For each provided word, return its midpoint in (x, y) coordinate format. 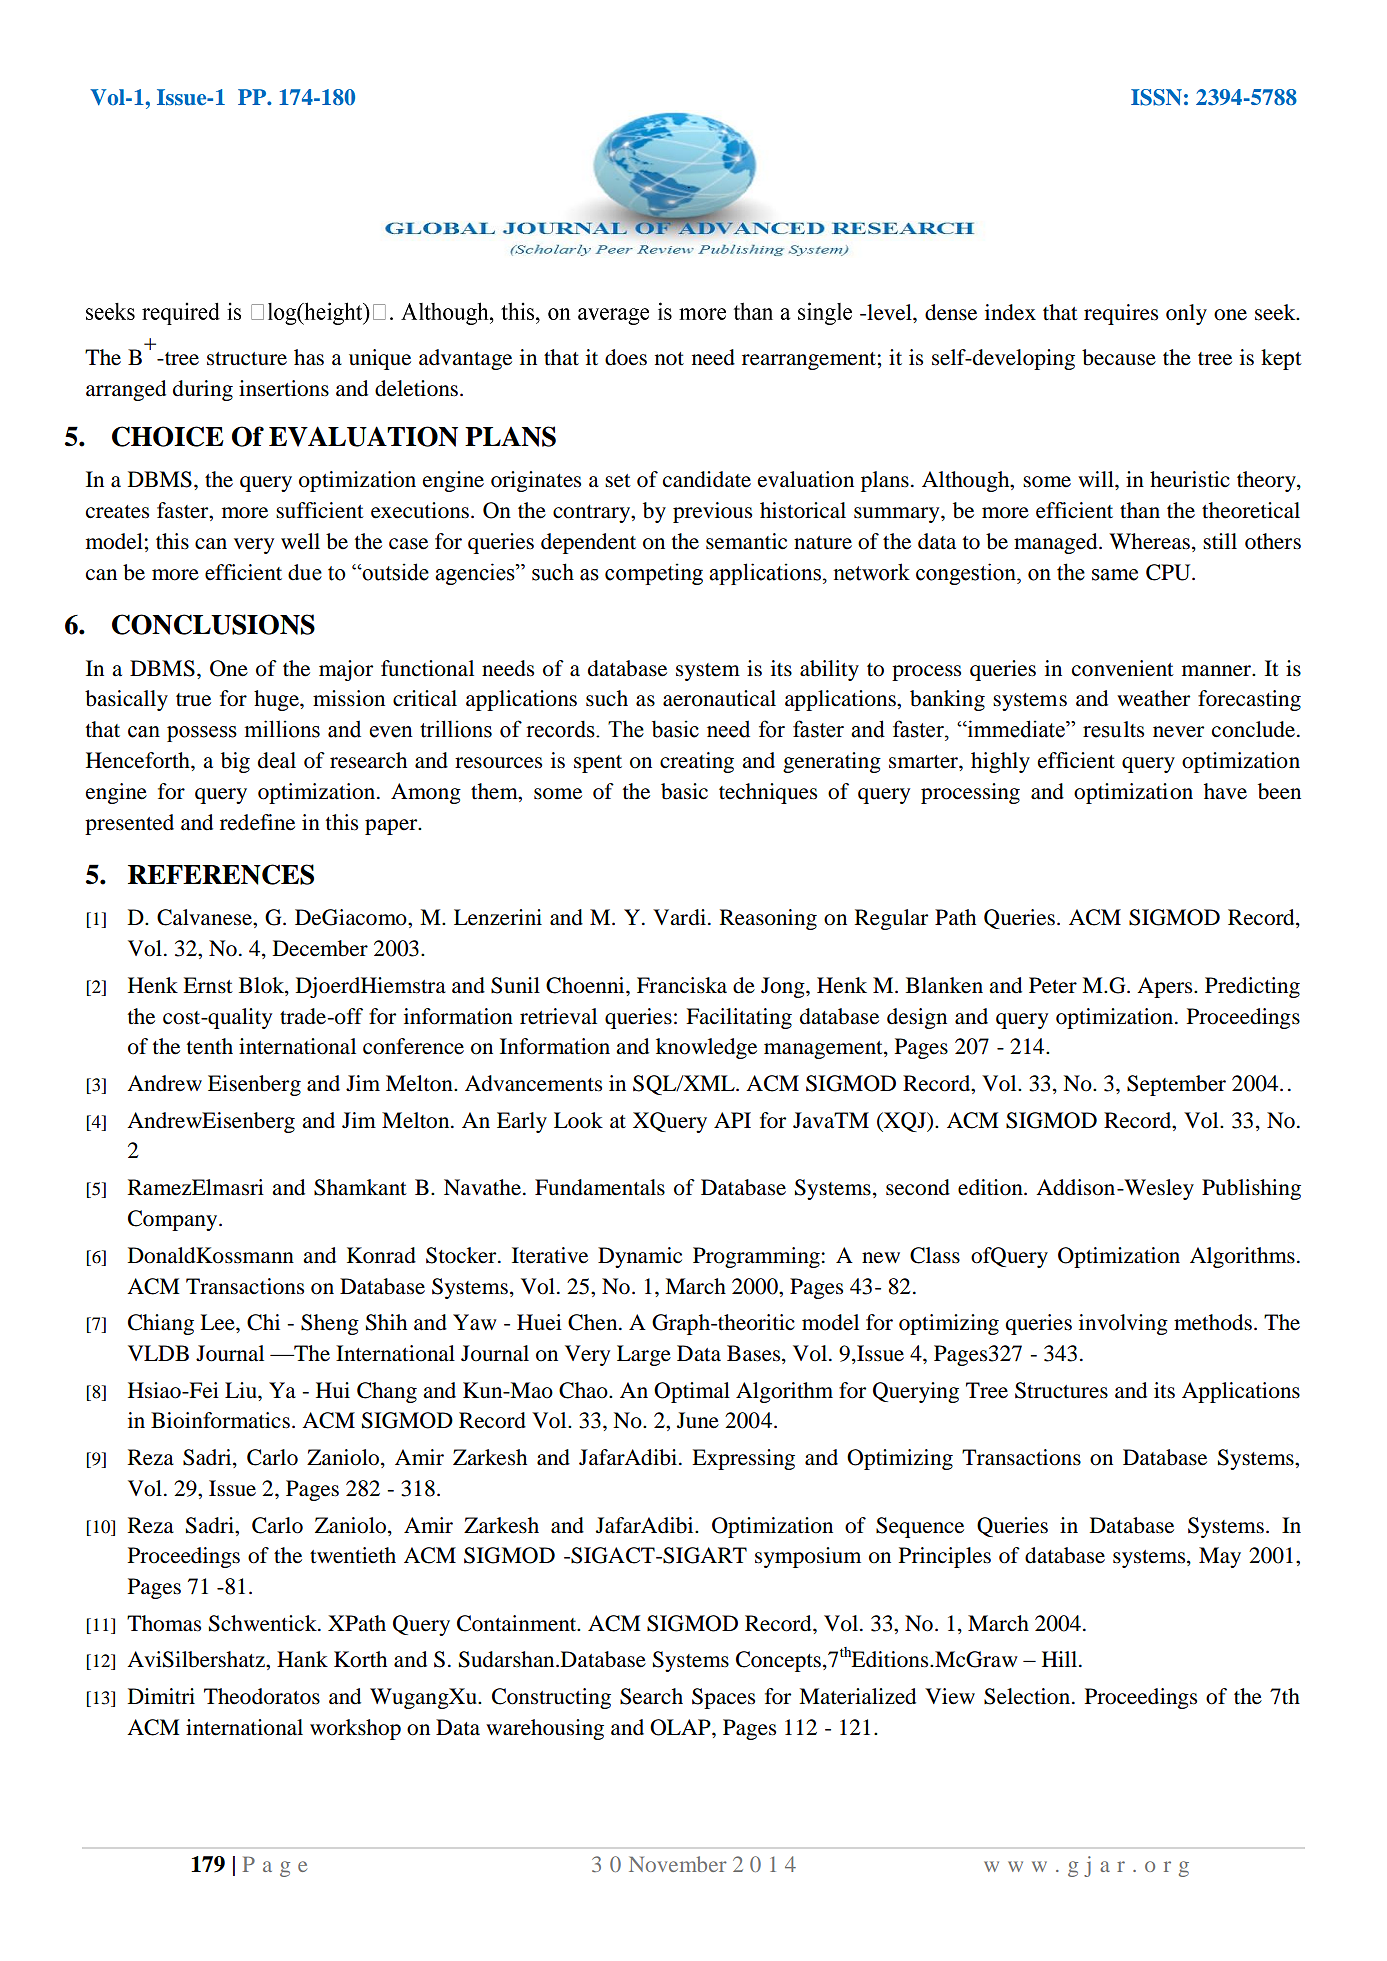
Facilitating (739, 1018)
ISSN (1156, 97)
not (669, 359)
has (309, 357)
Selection (1028, 1696)
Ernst (208, 985)
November (678, 1864)
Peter (1053, 985)
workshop (355, 1729)
